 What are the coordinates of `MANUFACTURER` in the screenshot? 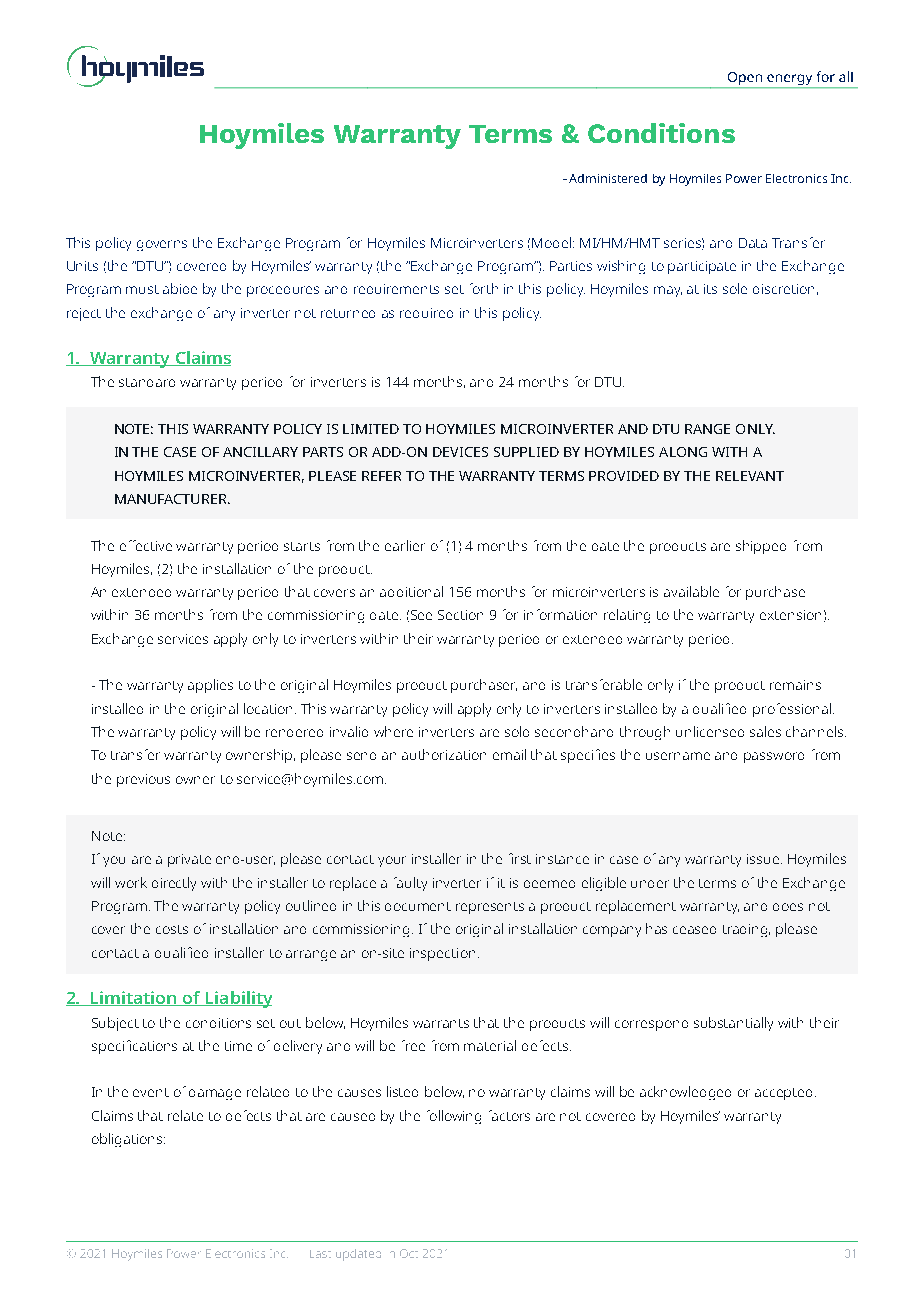 It's located at (172, 499).
